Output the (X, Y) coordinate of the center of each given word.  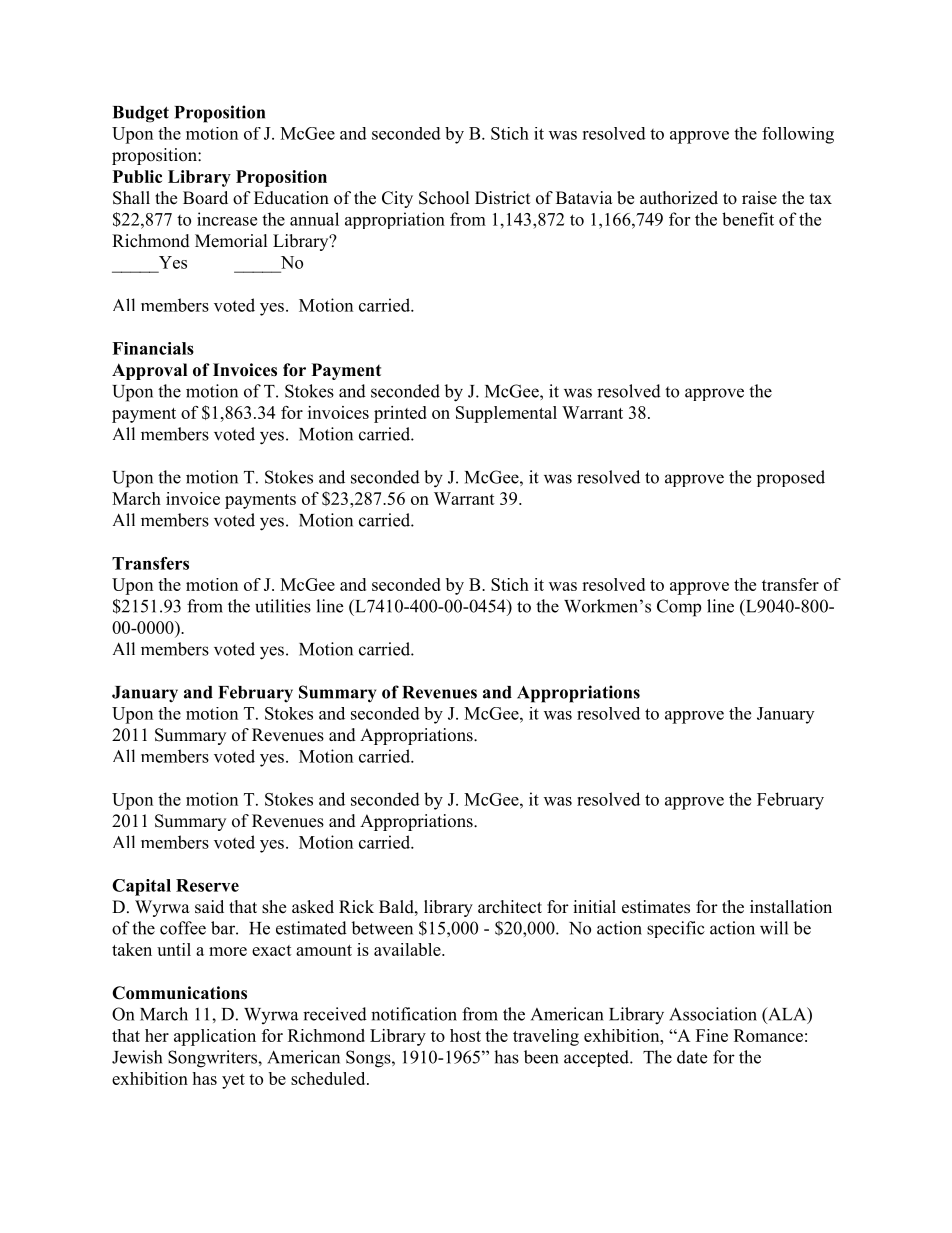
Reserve (207, 885)
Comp (679, 608)
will (774, 928)
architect (510, 907)
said (209, 907)
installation (791, 907)
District (502, 198)
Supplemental (506, 414)
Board (205, 198)
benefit (748, 219)
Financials (153, 348)
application (215, 1037)
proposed (791, 478)
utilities (283, 606)
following (798, 135)
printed (400, 414)
